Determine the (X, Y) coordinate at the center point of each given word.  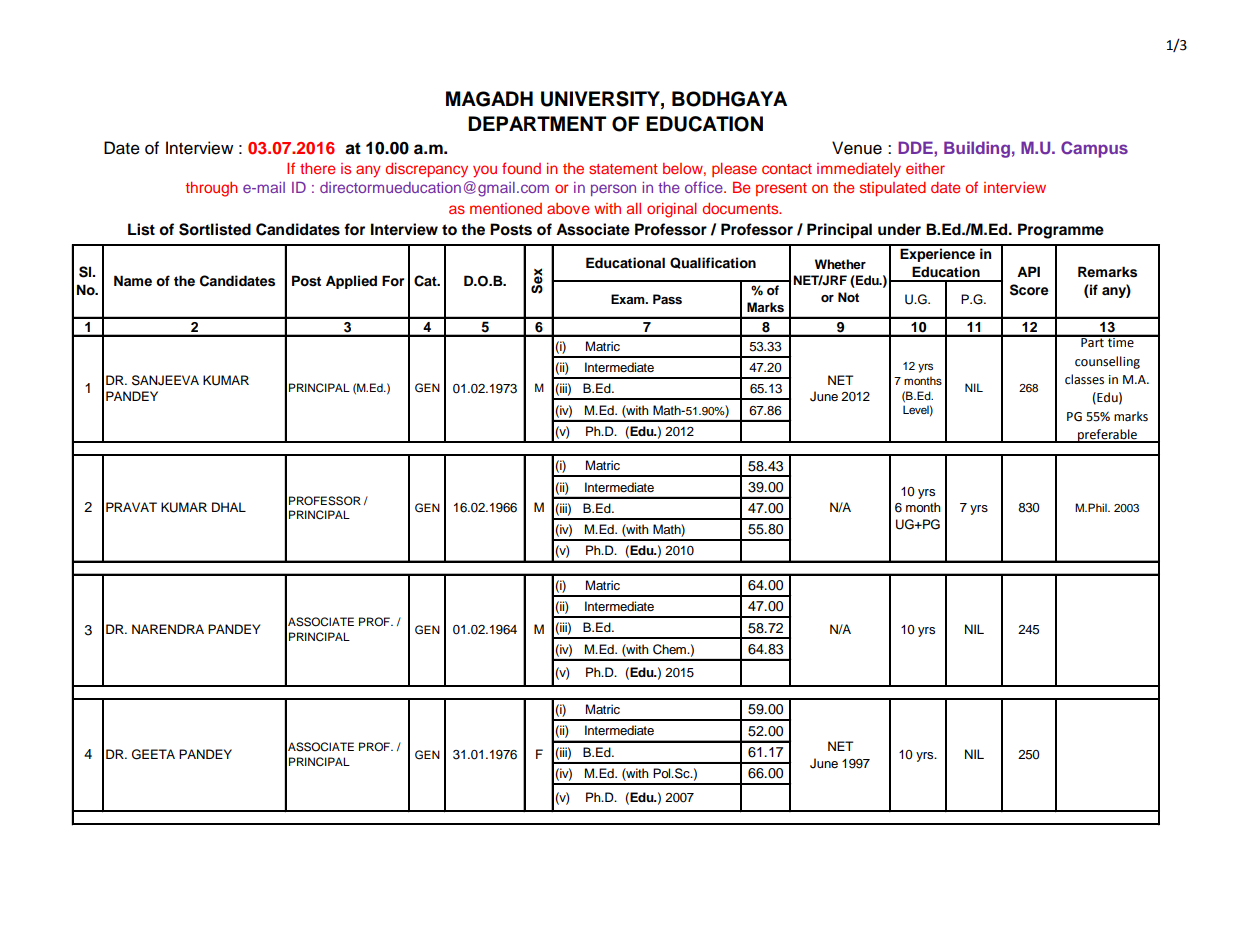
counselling (1107, 362)
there (317, 168)
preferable (1107, 436)
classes (1084, 379)
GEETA (153, 754)
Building (977, 149)
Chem (670, 649)
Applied (351, 282)
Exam (629, 299)
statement (623, 169)
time (1120, 341)
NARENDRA (168, 629)
